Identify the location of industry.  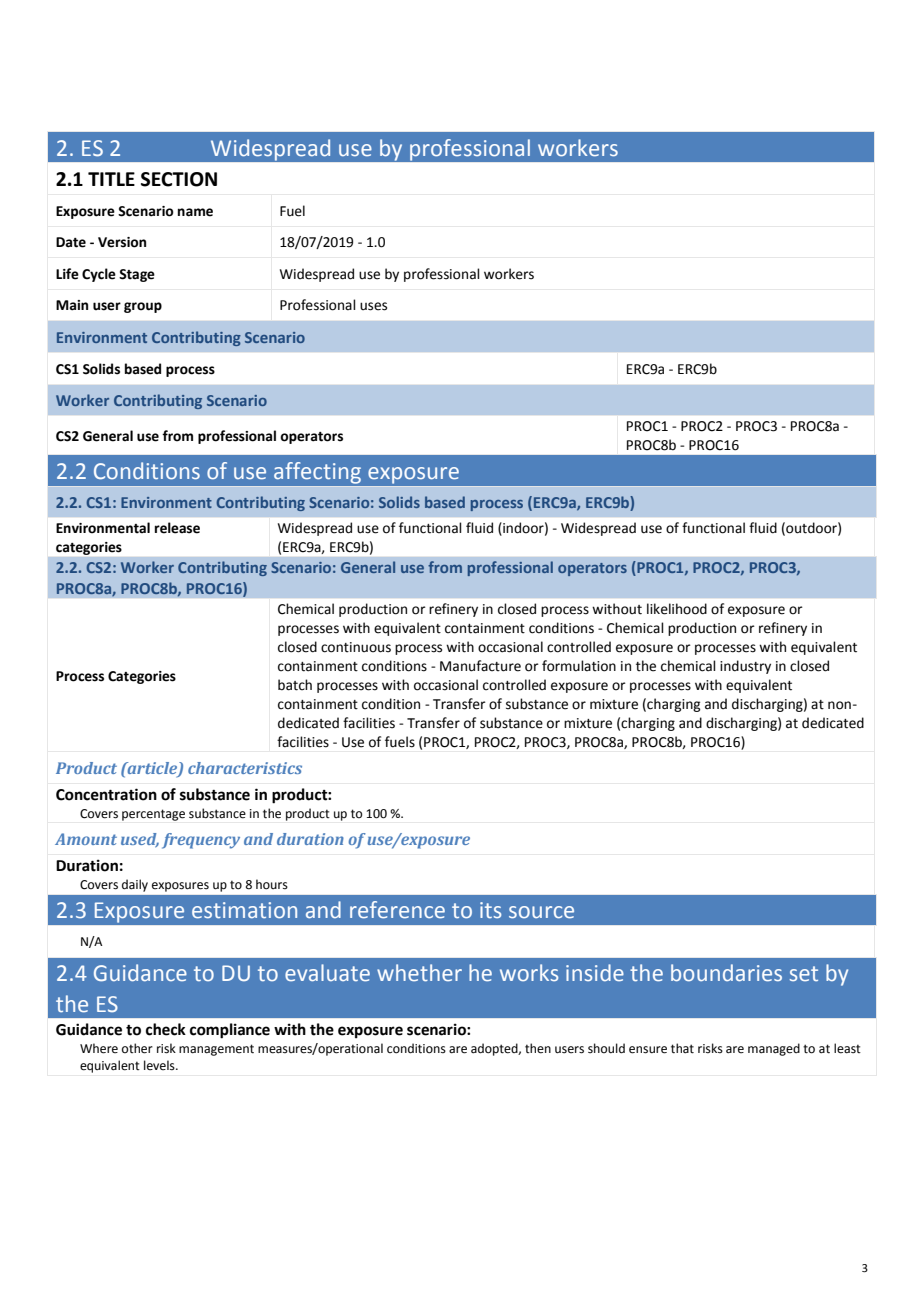
(745, 667).
